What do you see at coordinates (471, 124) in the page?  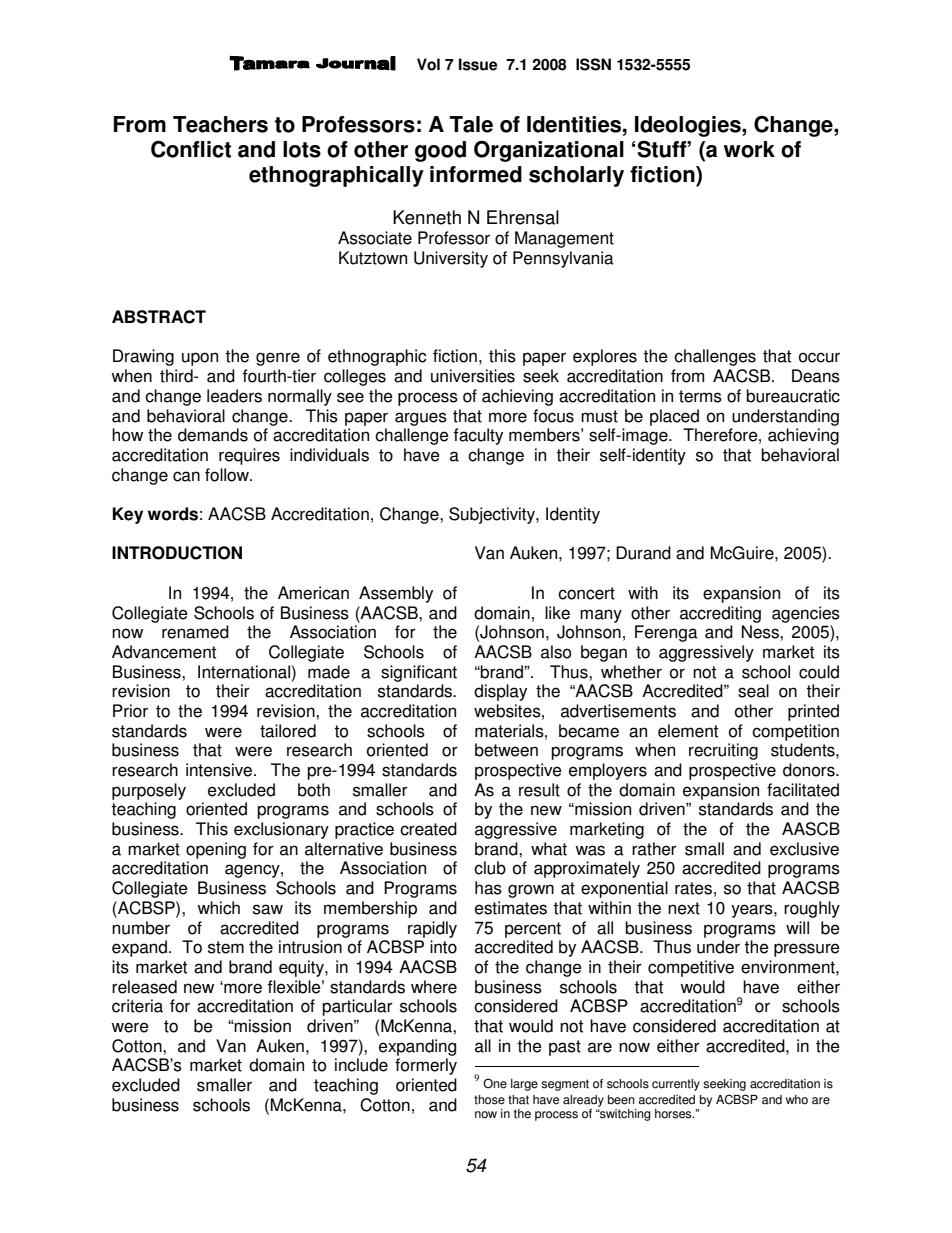 I see `Tale` at bounding box center [471, 124].
